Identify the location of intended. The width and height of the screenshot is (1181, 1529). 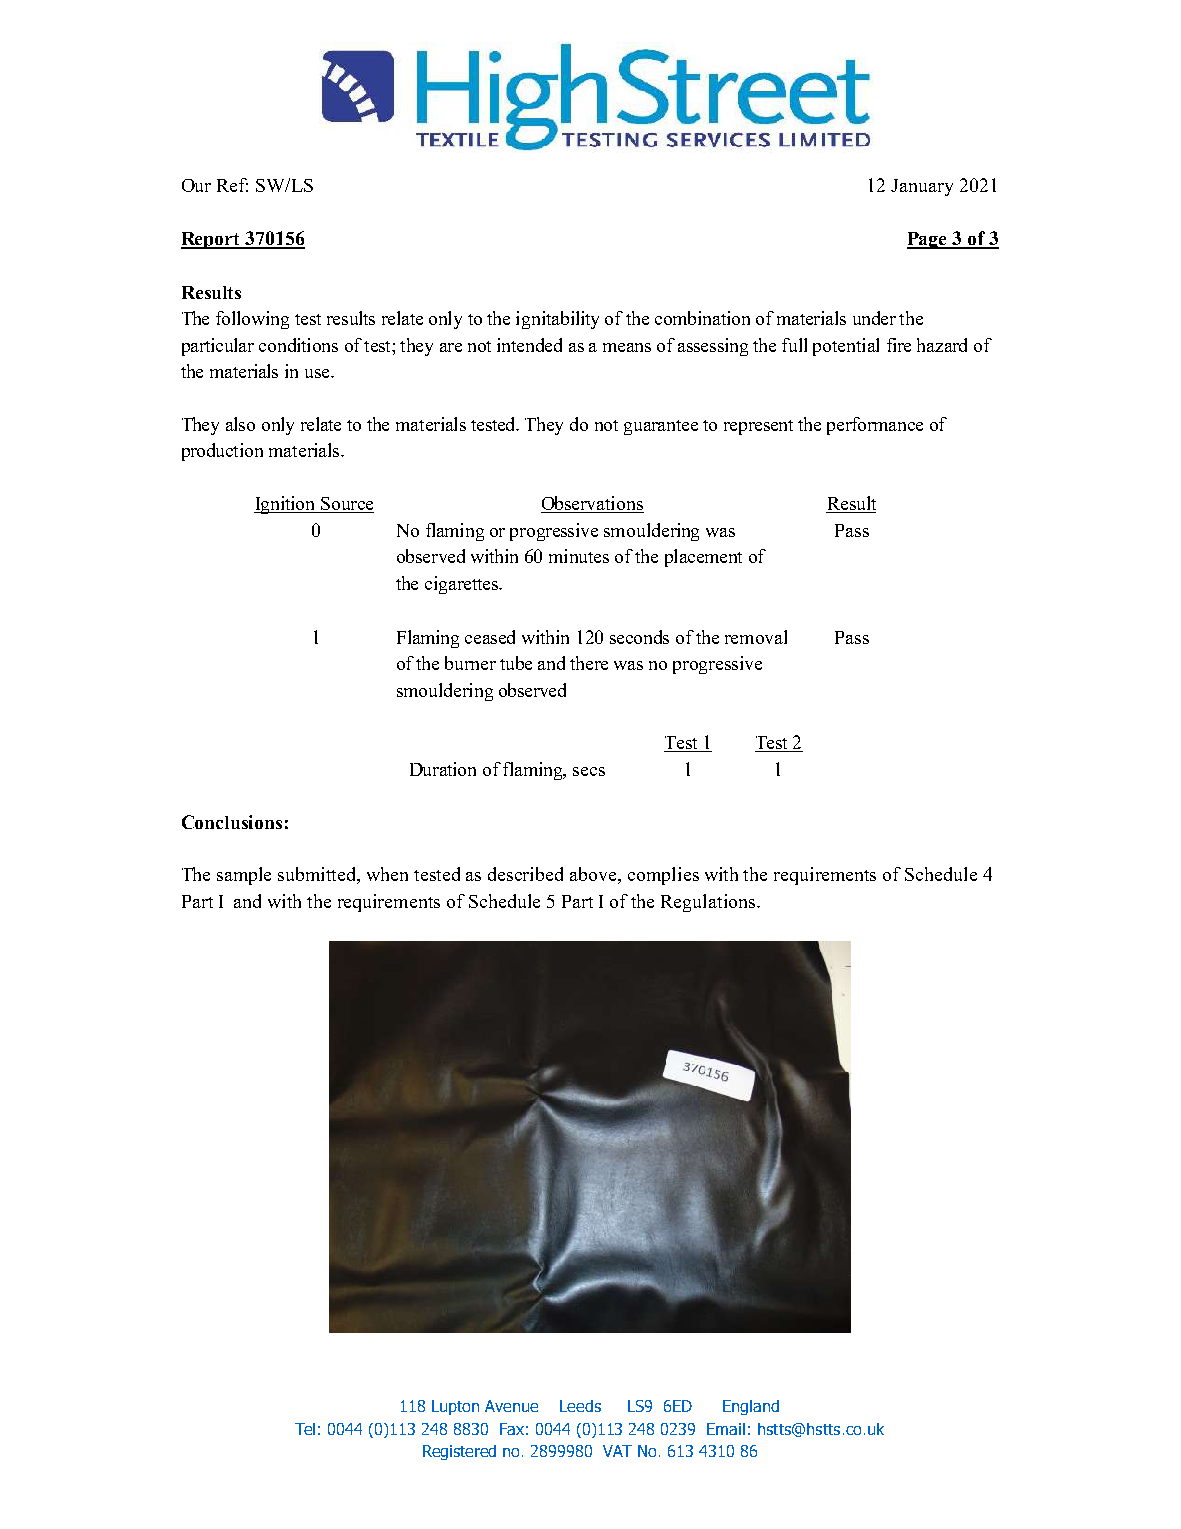
(529, 345).
